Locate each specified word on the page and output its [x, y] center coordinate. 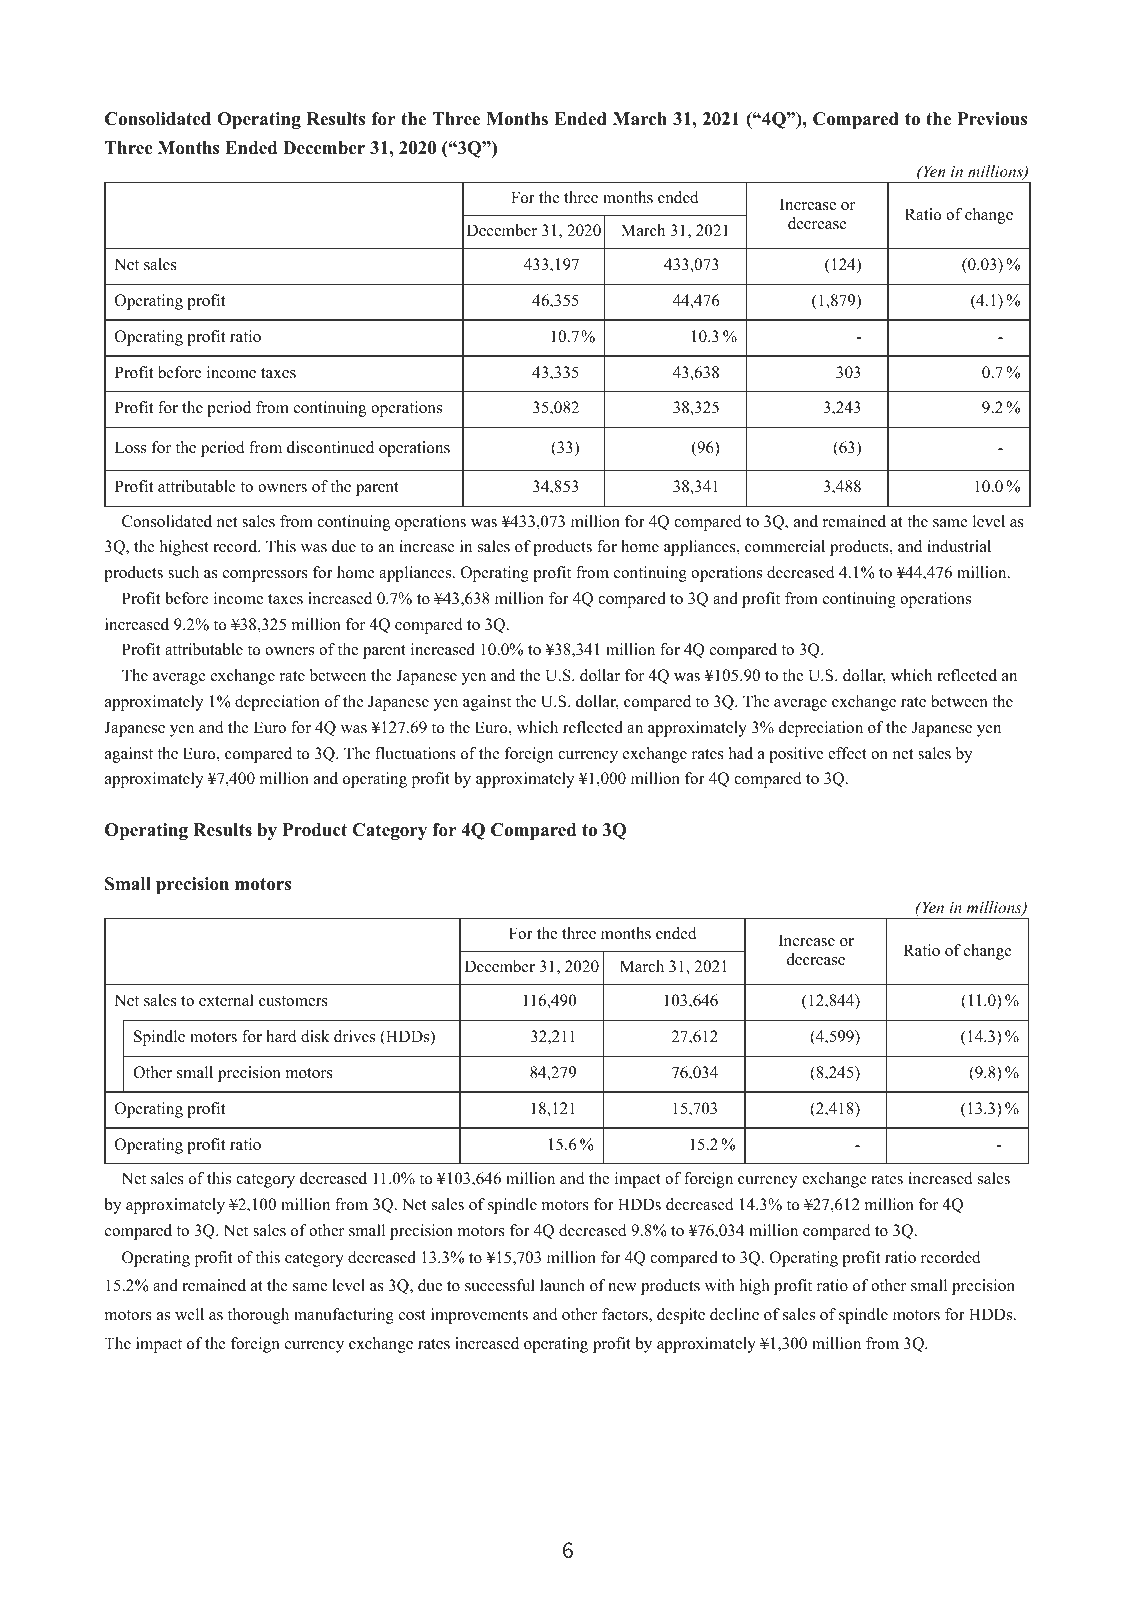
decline [734, 1314]
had [741, 753]
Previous [992, 119]
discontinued [330, 447]
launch [562, 1285]
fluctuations [415, 753]
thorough [258, 1316]
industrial [959, 546]
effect [847, 753]
